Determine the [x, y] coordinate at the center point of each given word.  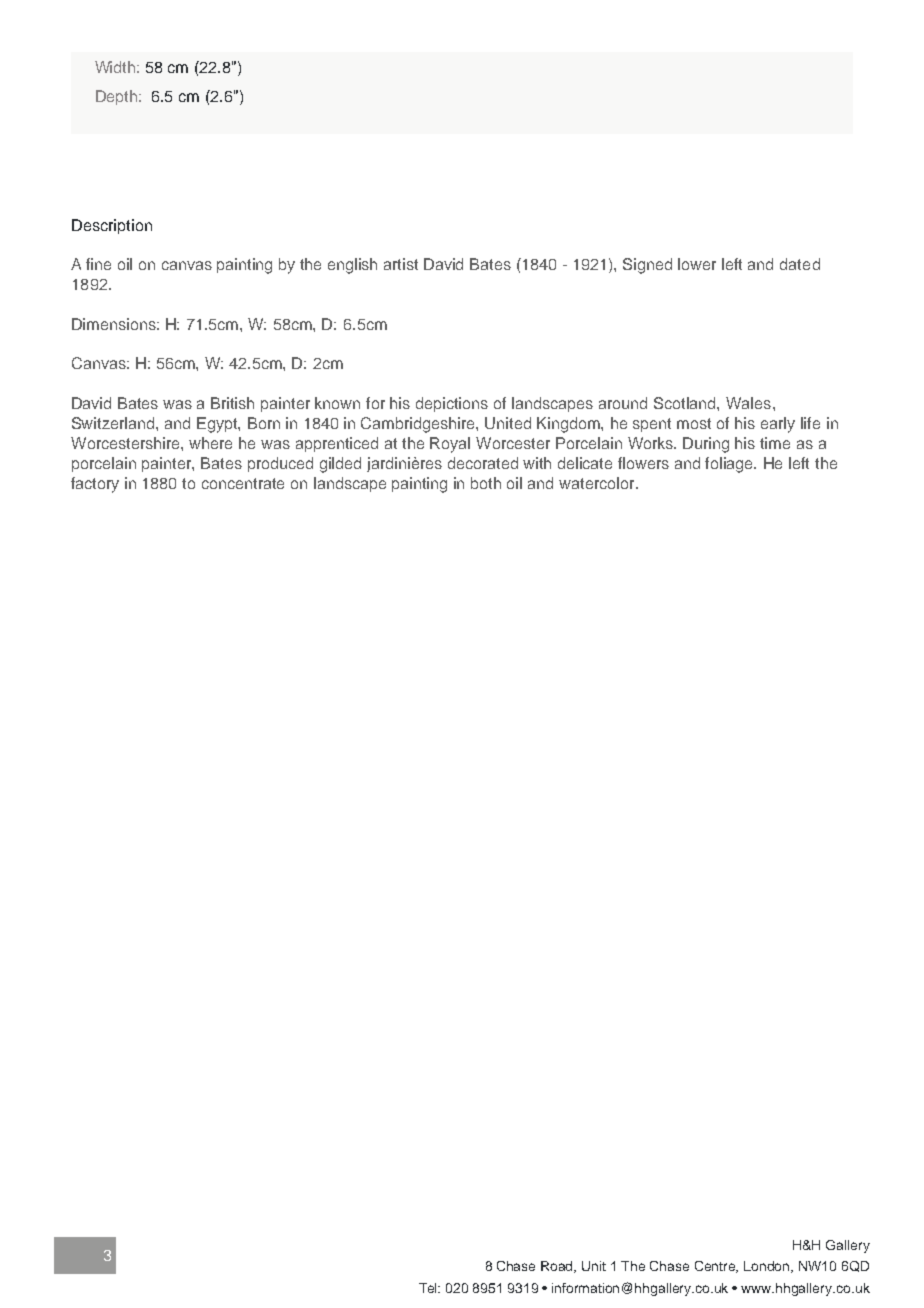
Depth [118, 97]
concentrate [243, 483]
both [486, 483]
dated [800, 264]
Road [558, 1267]
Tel [429, 1288]
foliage [730, 465]
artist [401, 264]
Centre [716, 1267]
